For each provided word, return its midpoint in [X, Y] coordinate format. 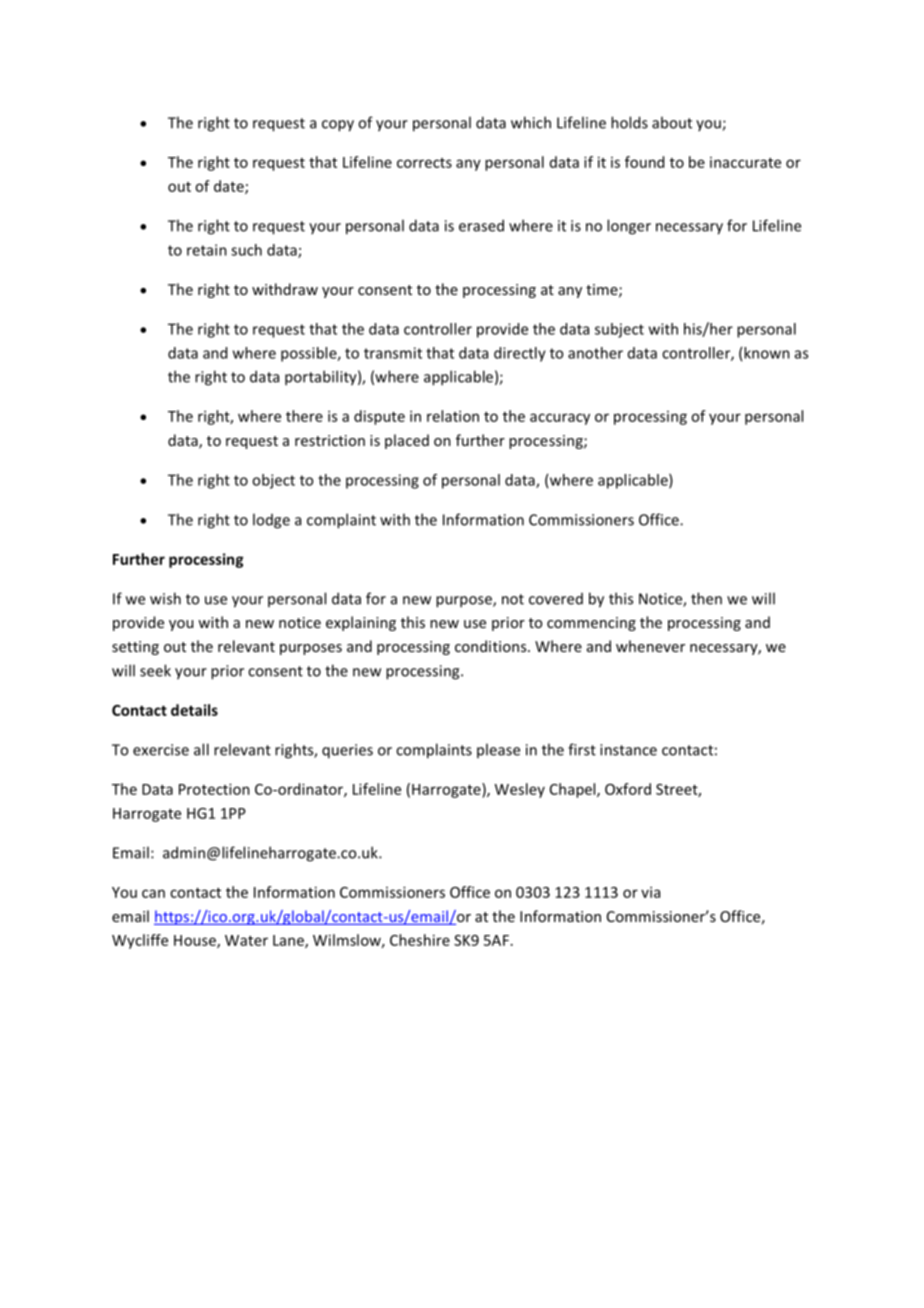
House [196, 941]
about [672, 122]
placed [407, 441]
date [230, 187]
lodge [271, 521]
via [650, 892]
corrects [424, 163]
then [706, 598]
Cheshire [420, 940]
